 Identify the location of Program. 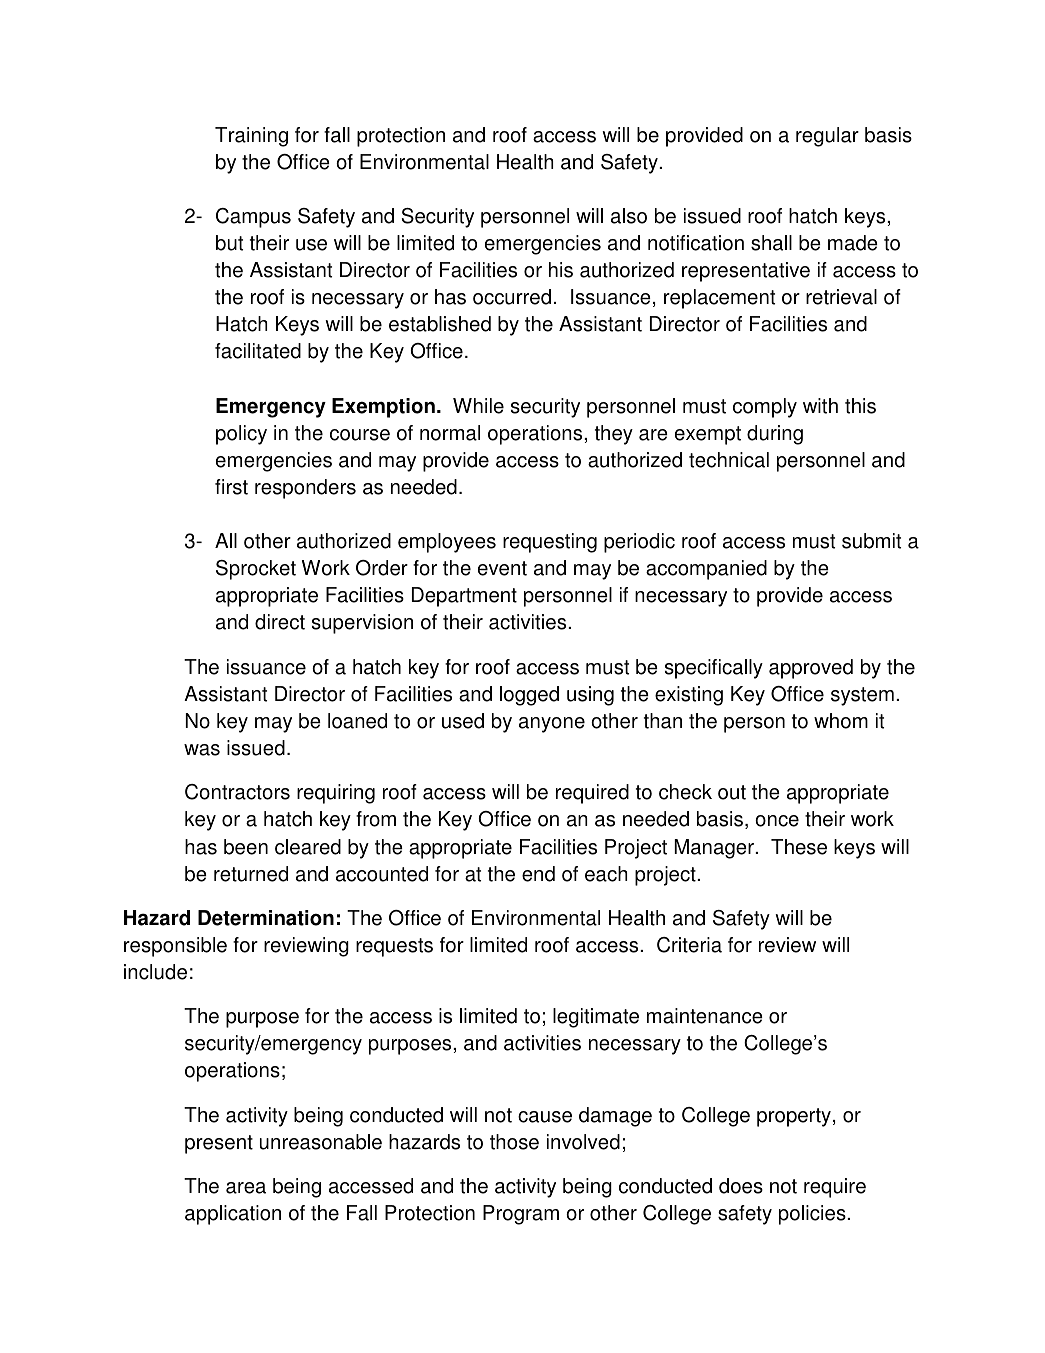
(521, 1215).
